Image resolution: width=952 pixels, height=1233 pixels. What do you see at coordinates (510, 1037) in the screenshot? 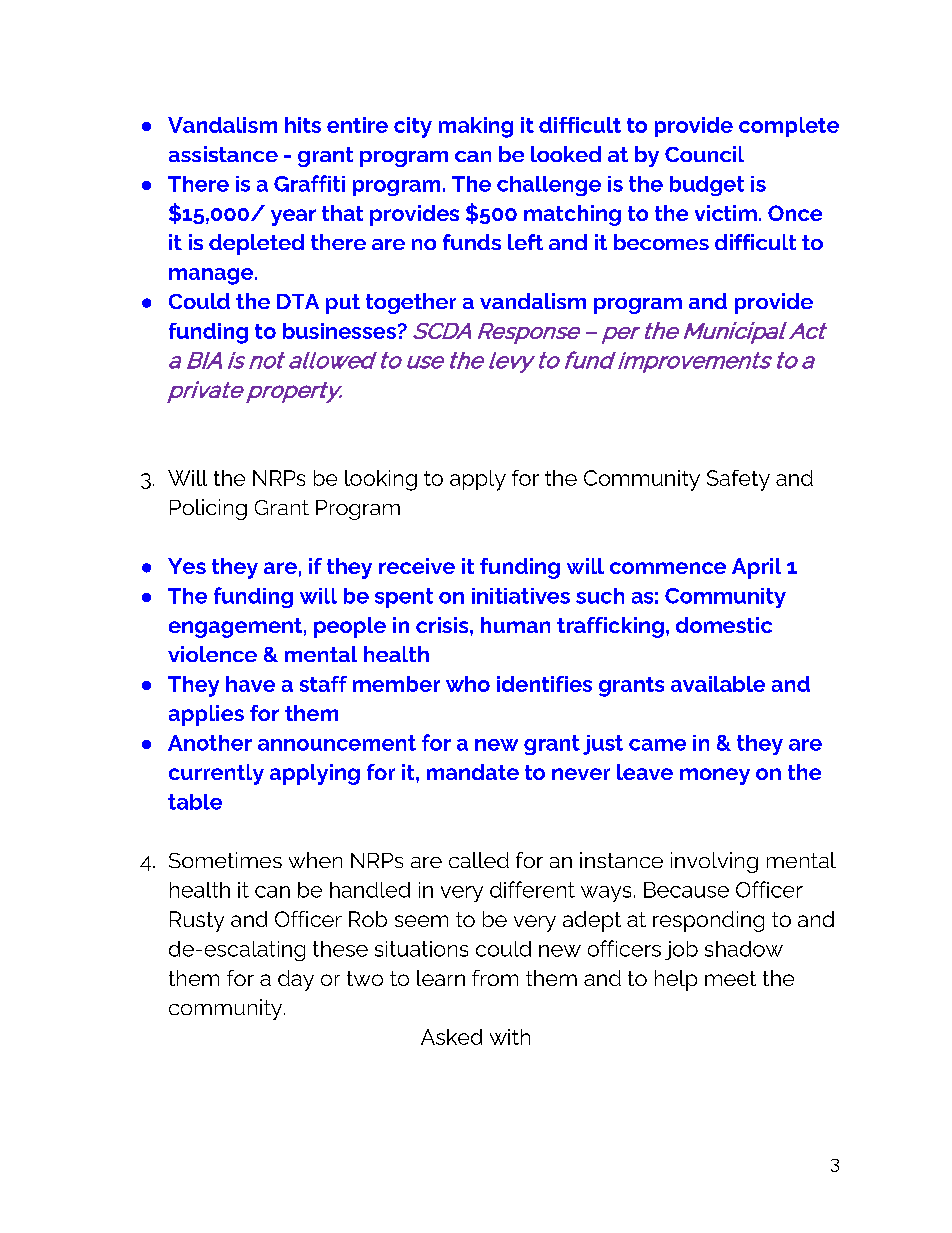
I see `with` at bounding box center [510, 1037].
